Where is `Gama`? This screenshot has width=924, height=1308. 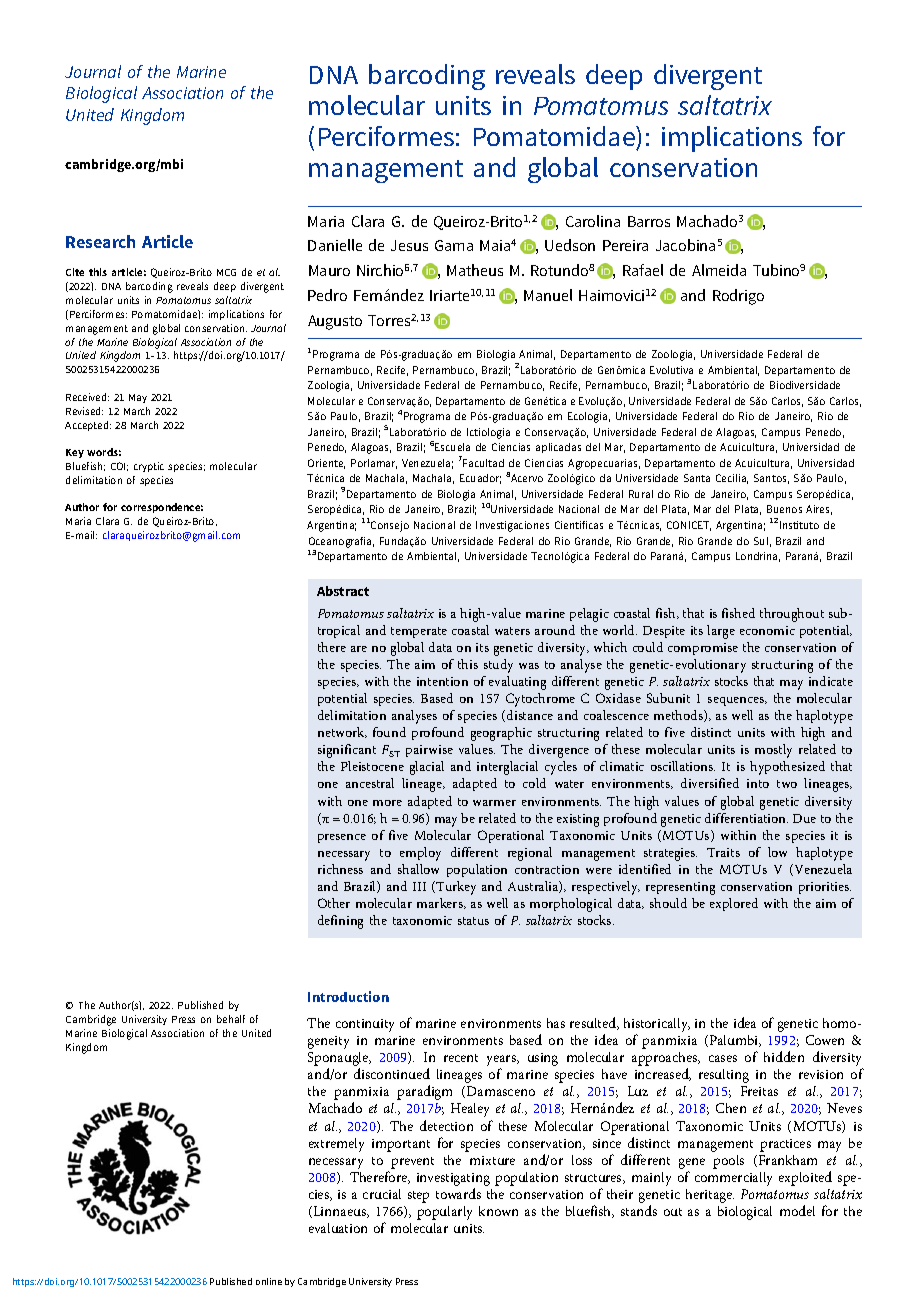 Gama is located at coordinates (454, 245).
